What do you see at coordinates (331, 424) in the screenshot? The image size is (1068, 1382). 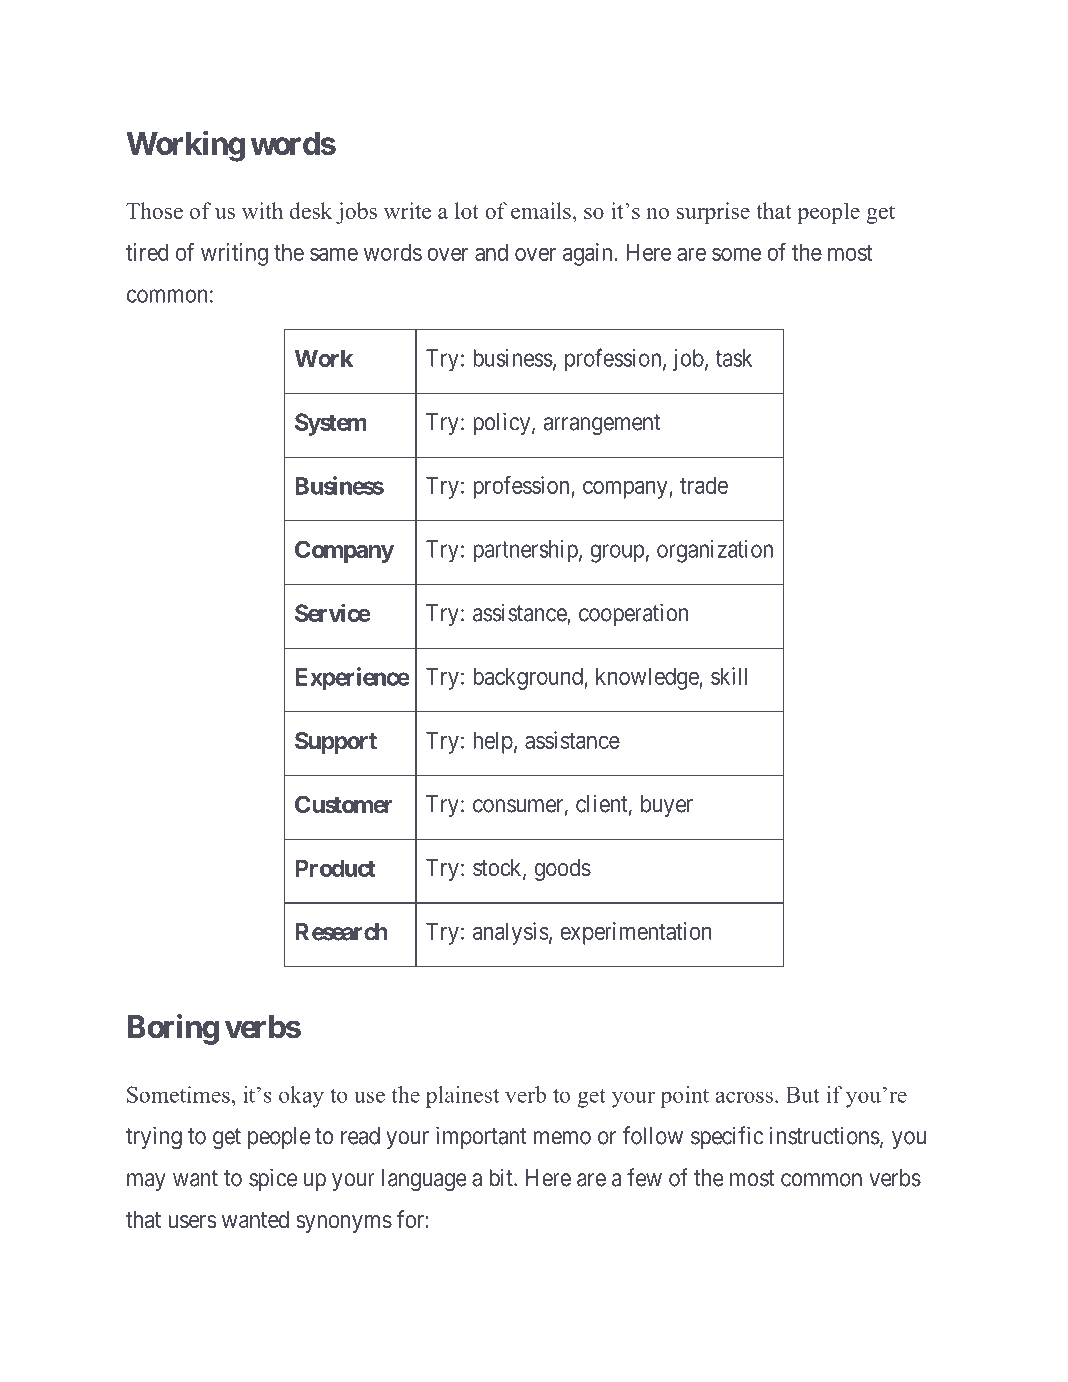 I see `System` at bounding box center [331, 424].
